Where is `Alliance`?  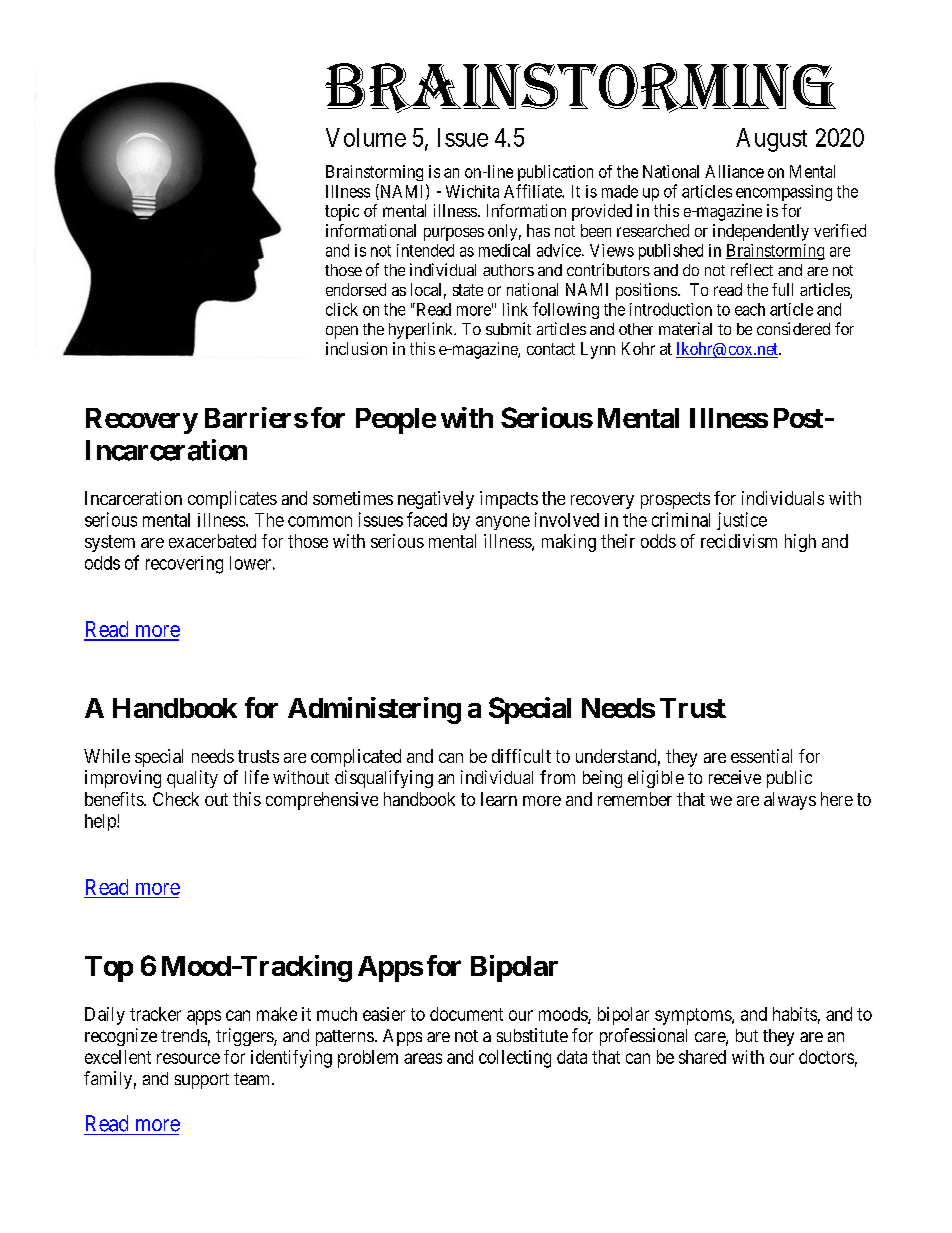
Alliance is located at coordinates (734, 171).
